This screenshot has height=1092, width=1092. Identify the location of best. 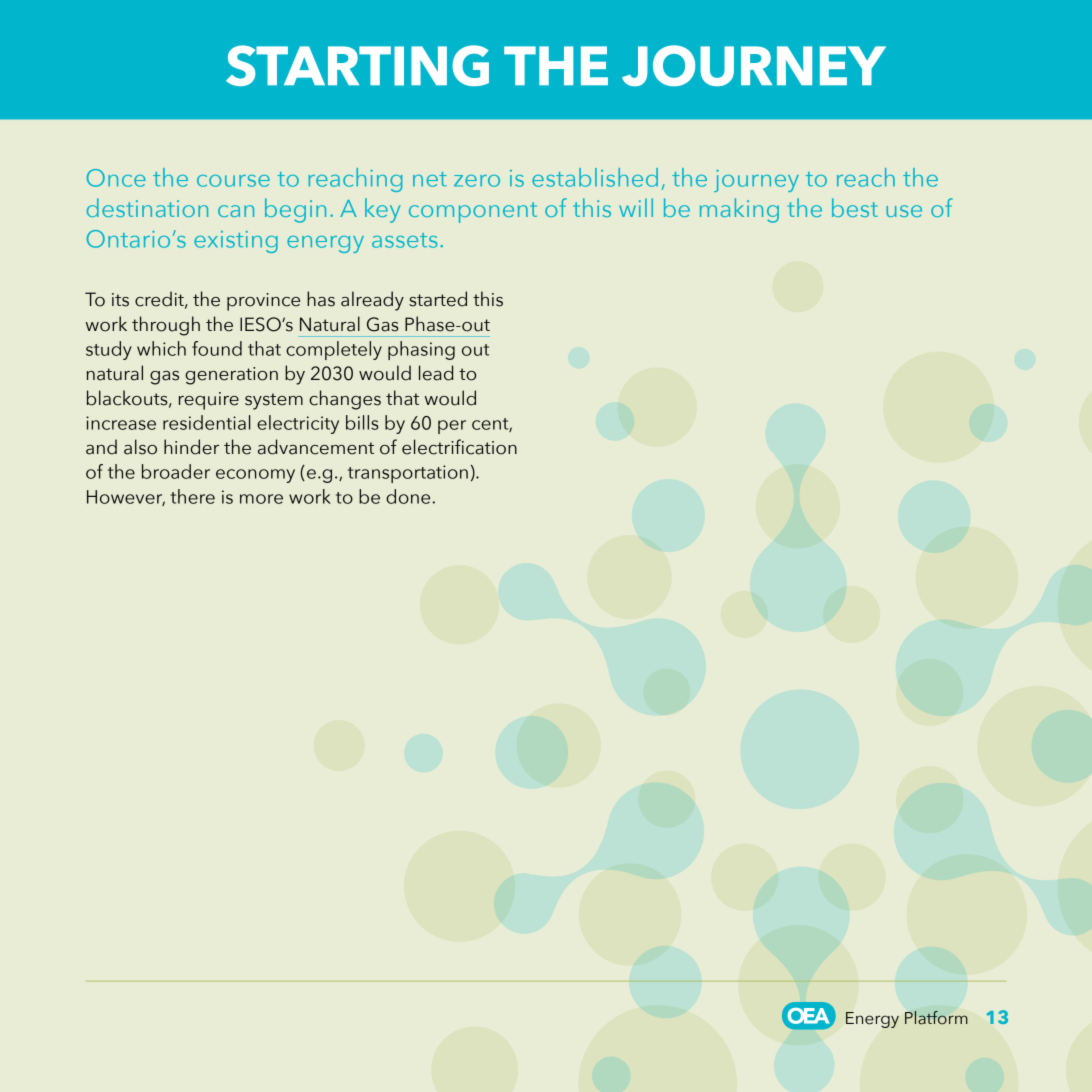
(855, 207).
